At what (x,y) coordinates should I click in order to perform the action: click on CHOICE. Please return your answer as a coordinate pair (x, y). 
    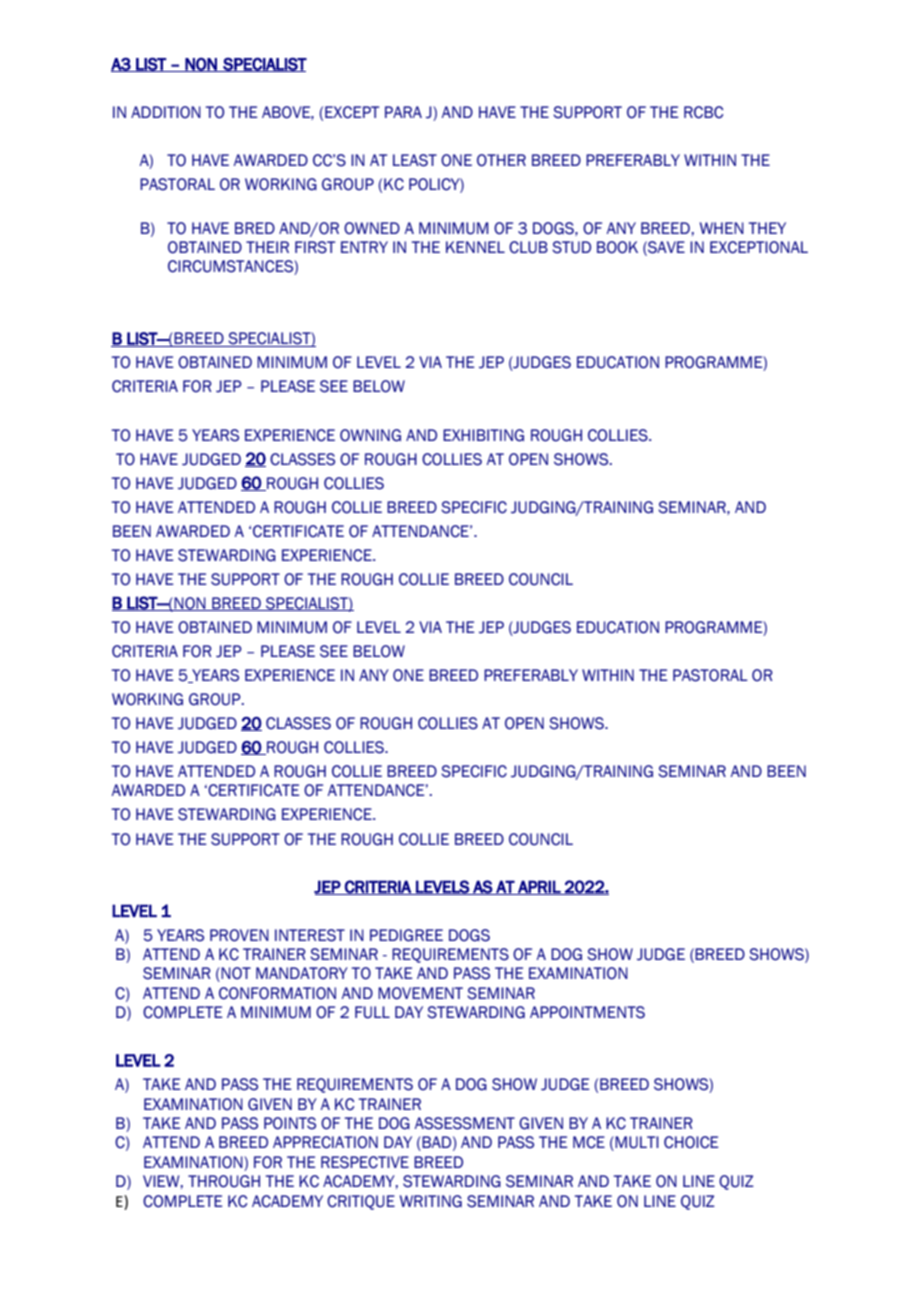
    Looking at the image, I should click on (691, 1142).
